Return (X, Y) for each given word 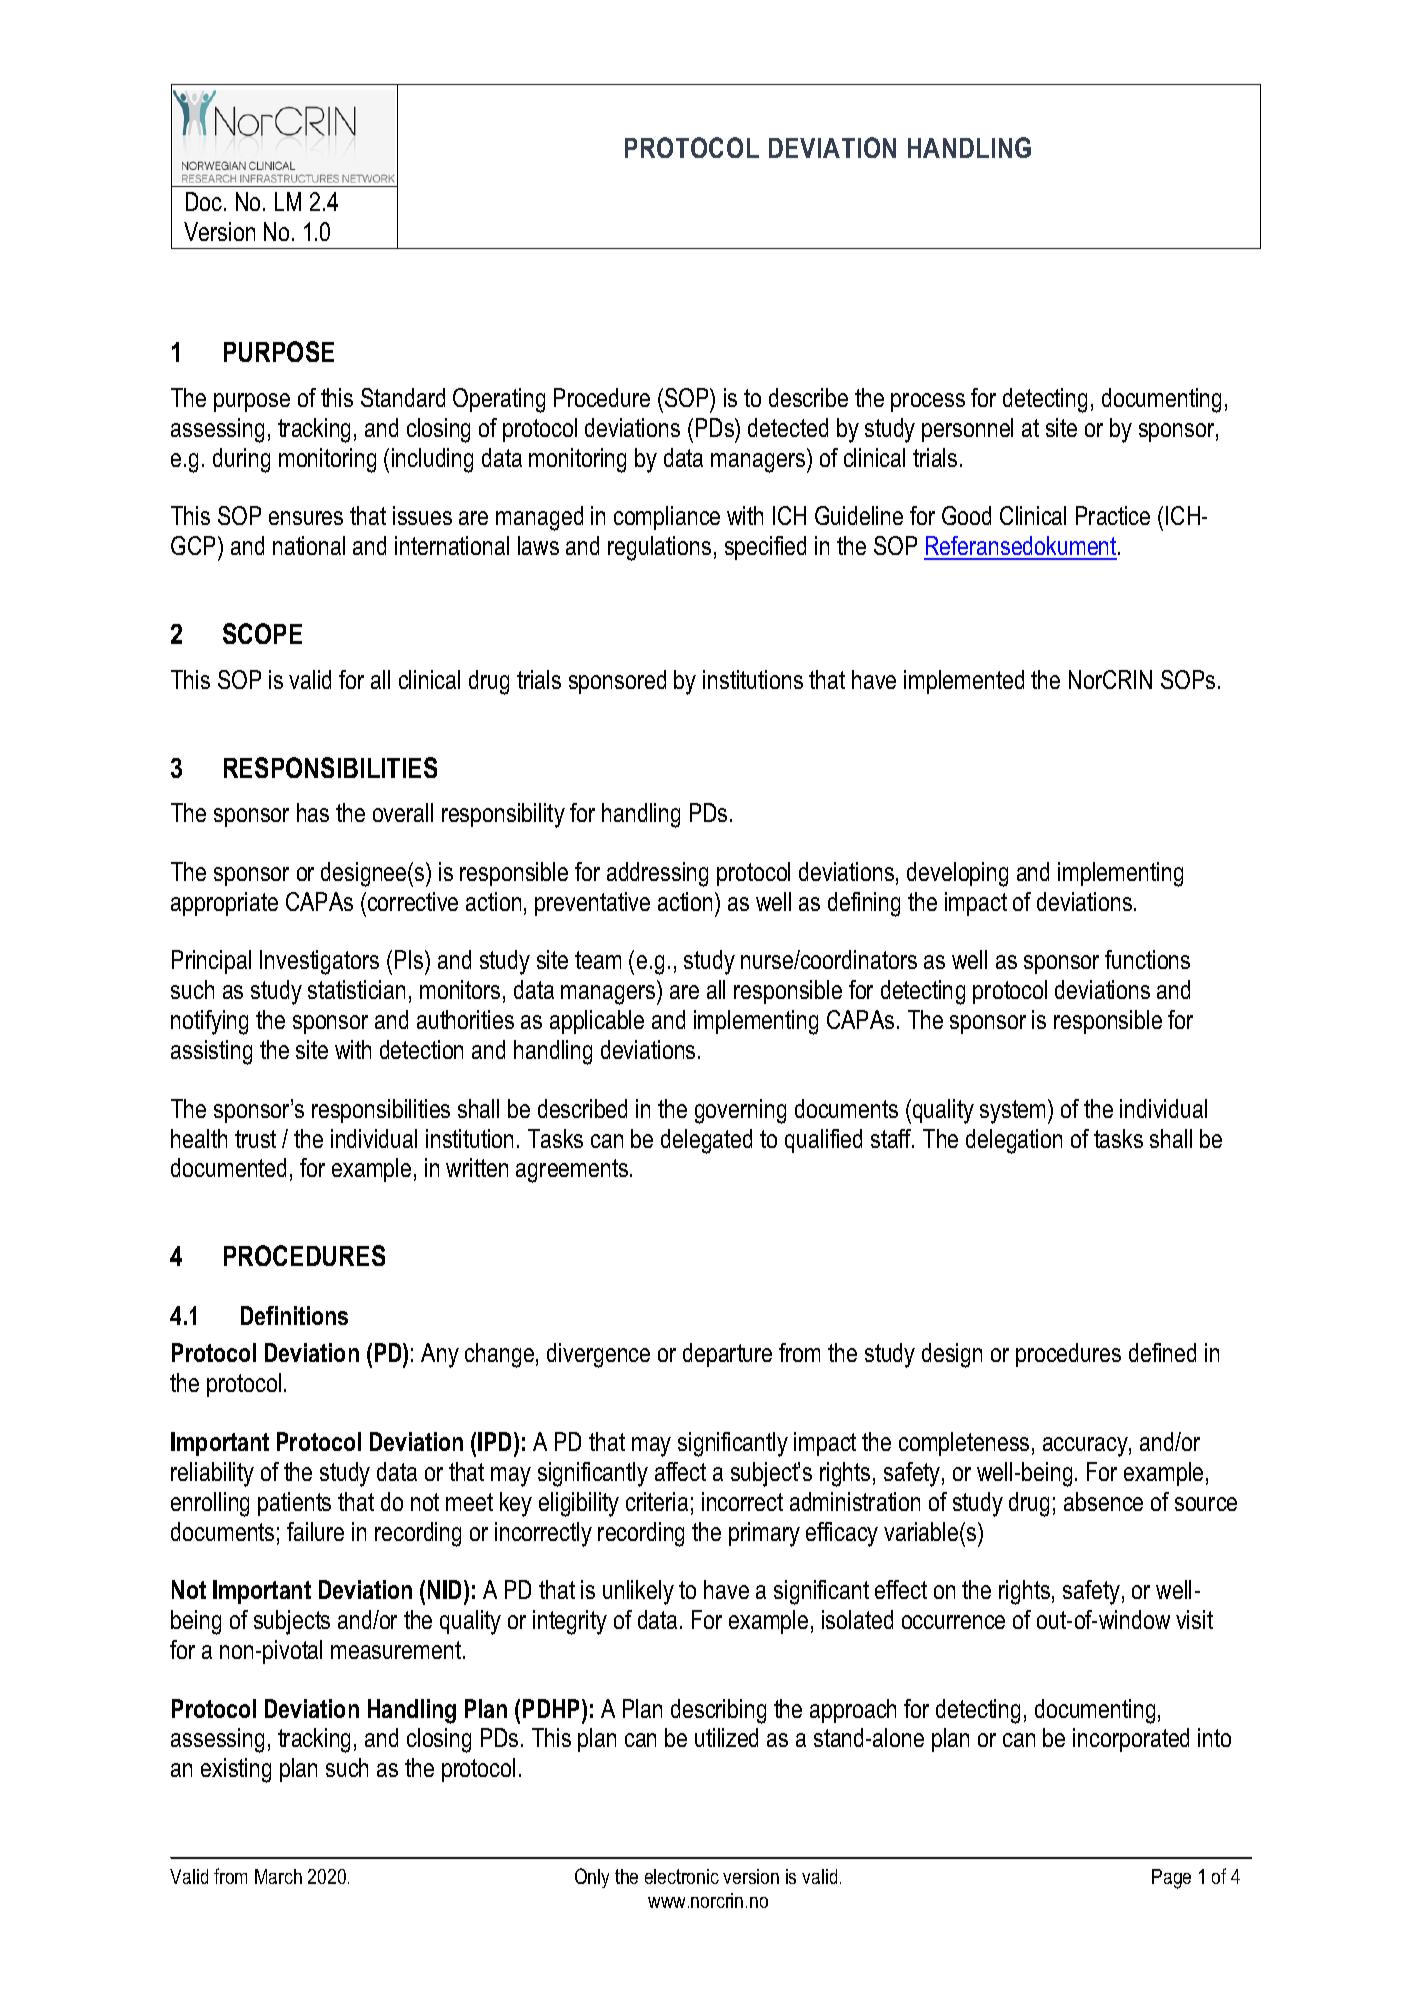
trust (255, 1139)
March (278, 1876)
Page (1171, 1879)
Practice (1113, 515)
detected (788, 427)
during (241, 460)
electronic (682, 1876)
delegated (706, 1141)
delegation (1014, 1141)
